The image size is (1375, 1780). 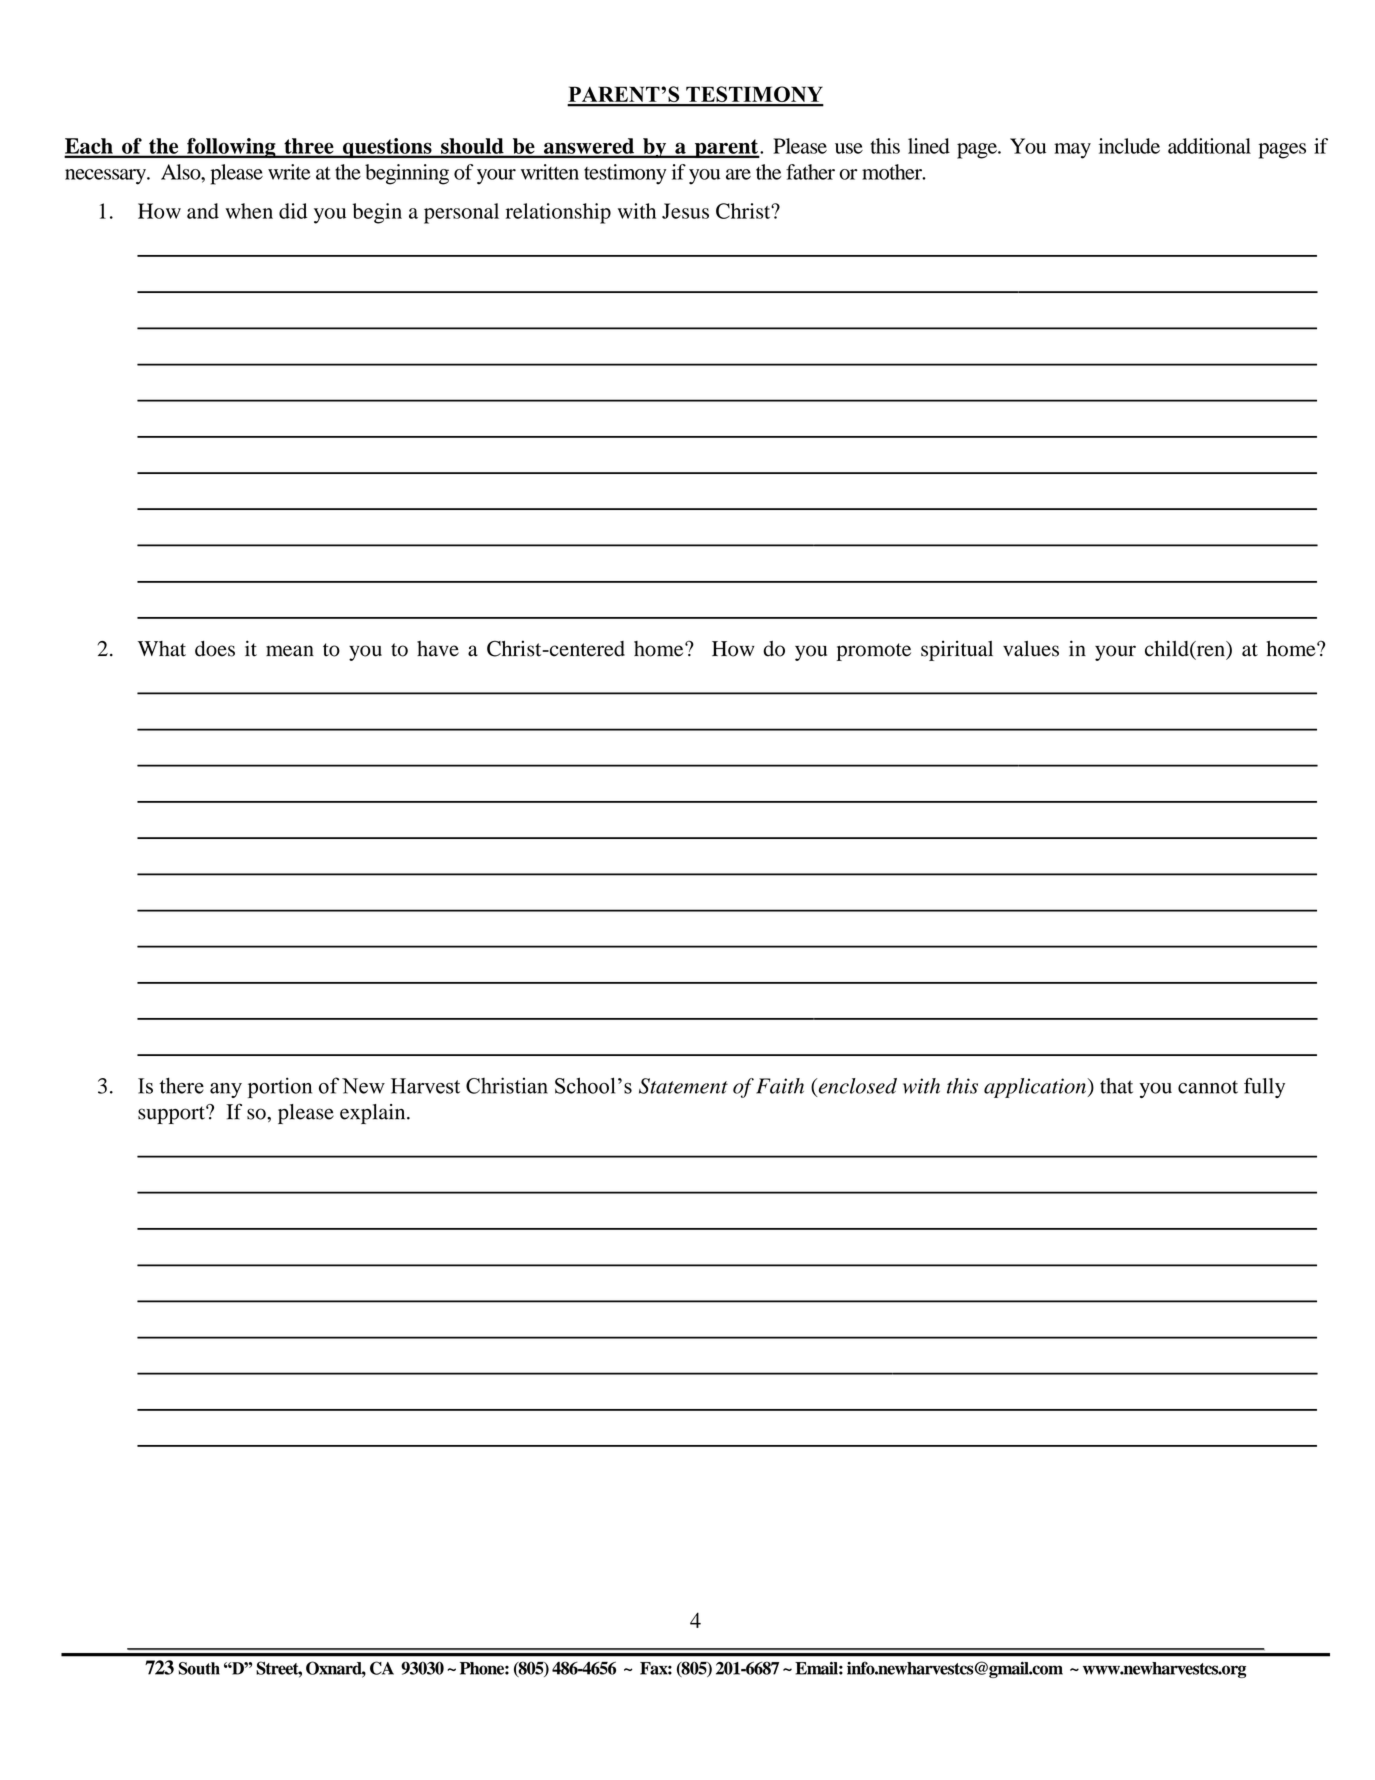 I want to click on values, so click(x=1031, y=649).
